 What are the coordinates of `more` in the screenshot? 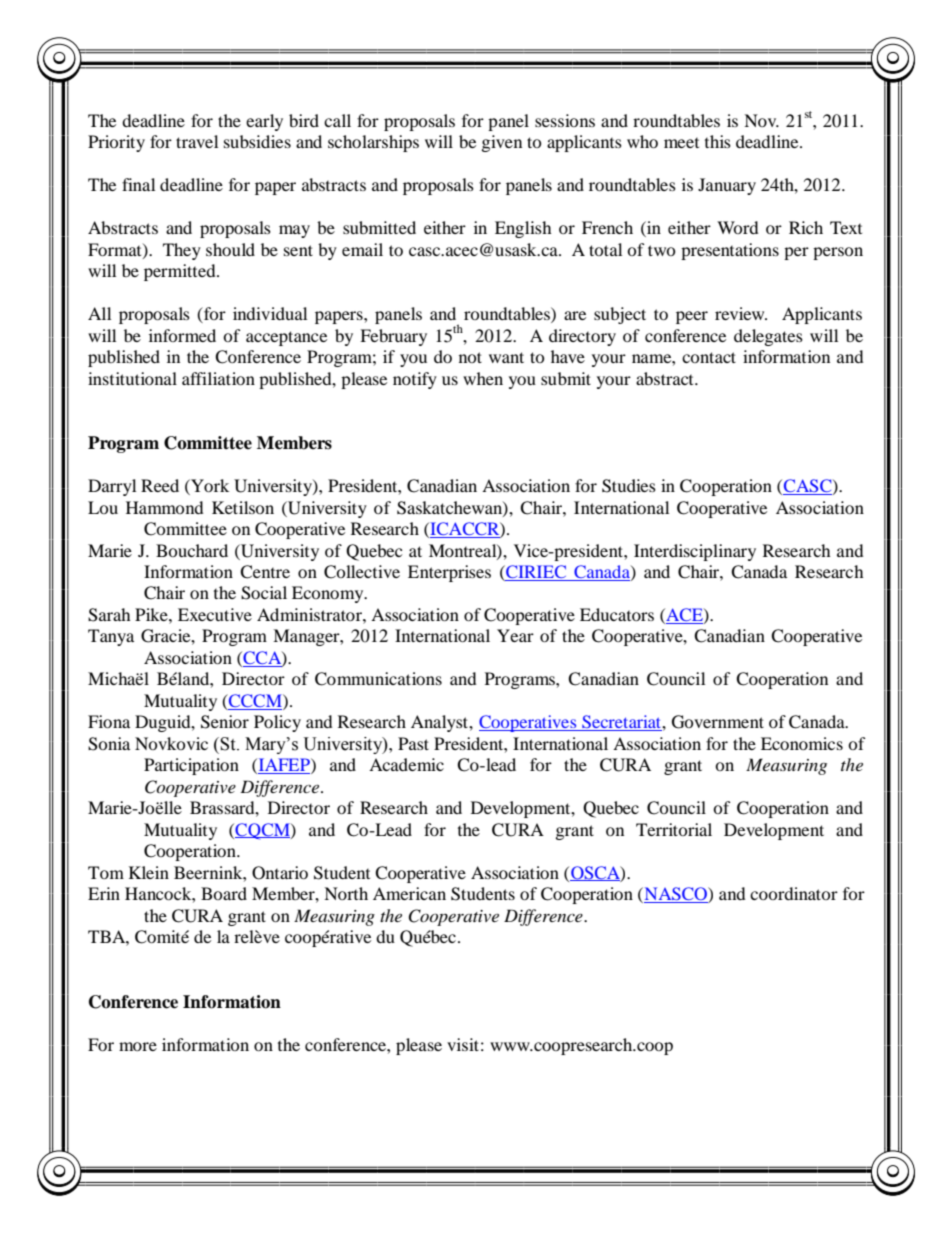 It's located at (138, 1046).
